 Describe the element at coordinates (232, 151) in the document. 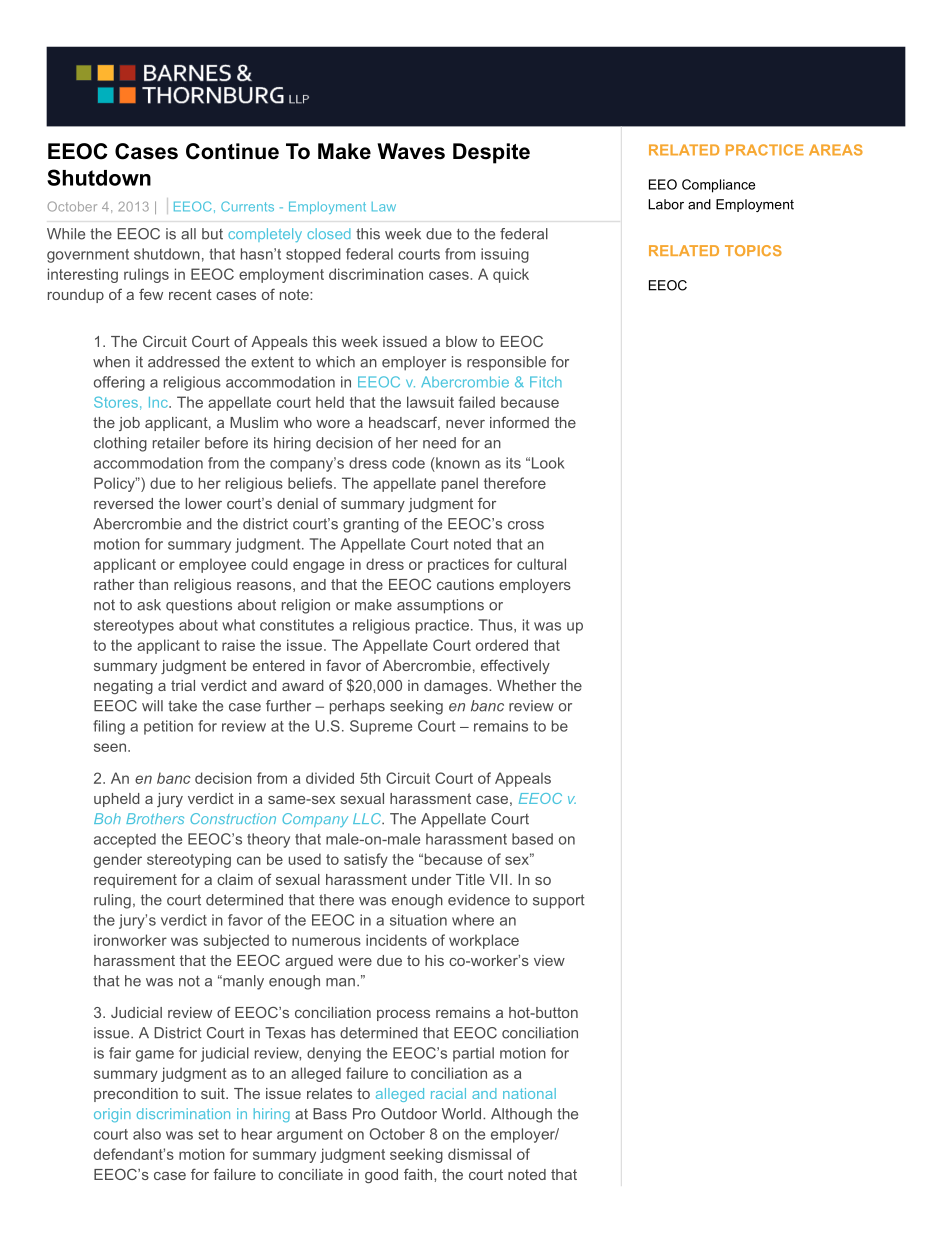

I see `Continue` at that location.
